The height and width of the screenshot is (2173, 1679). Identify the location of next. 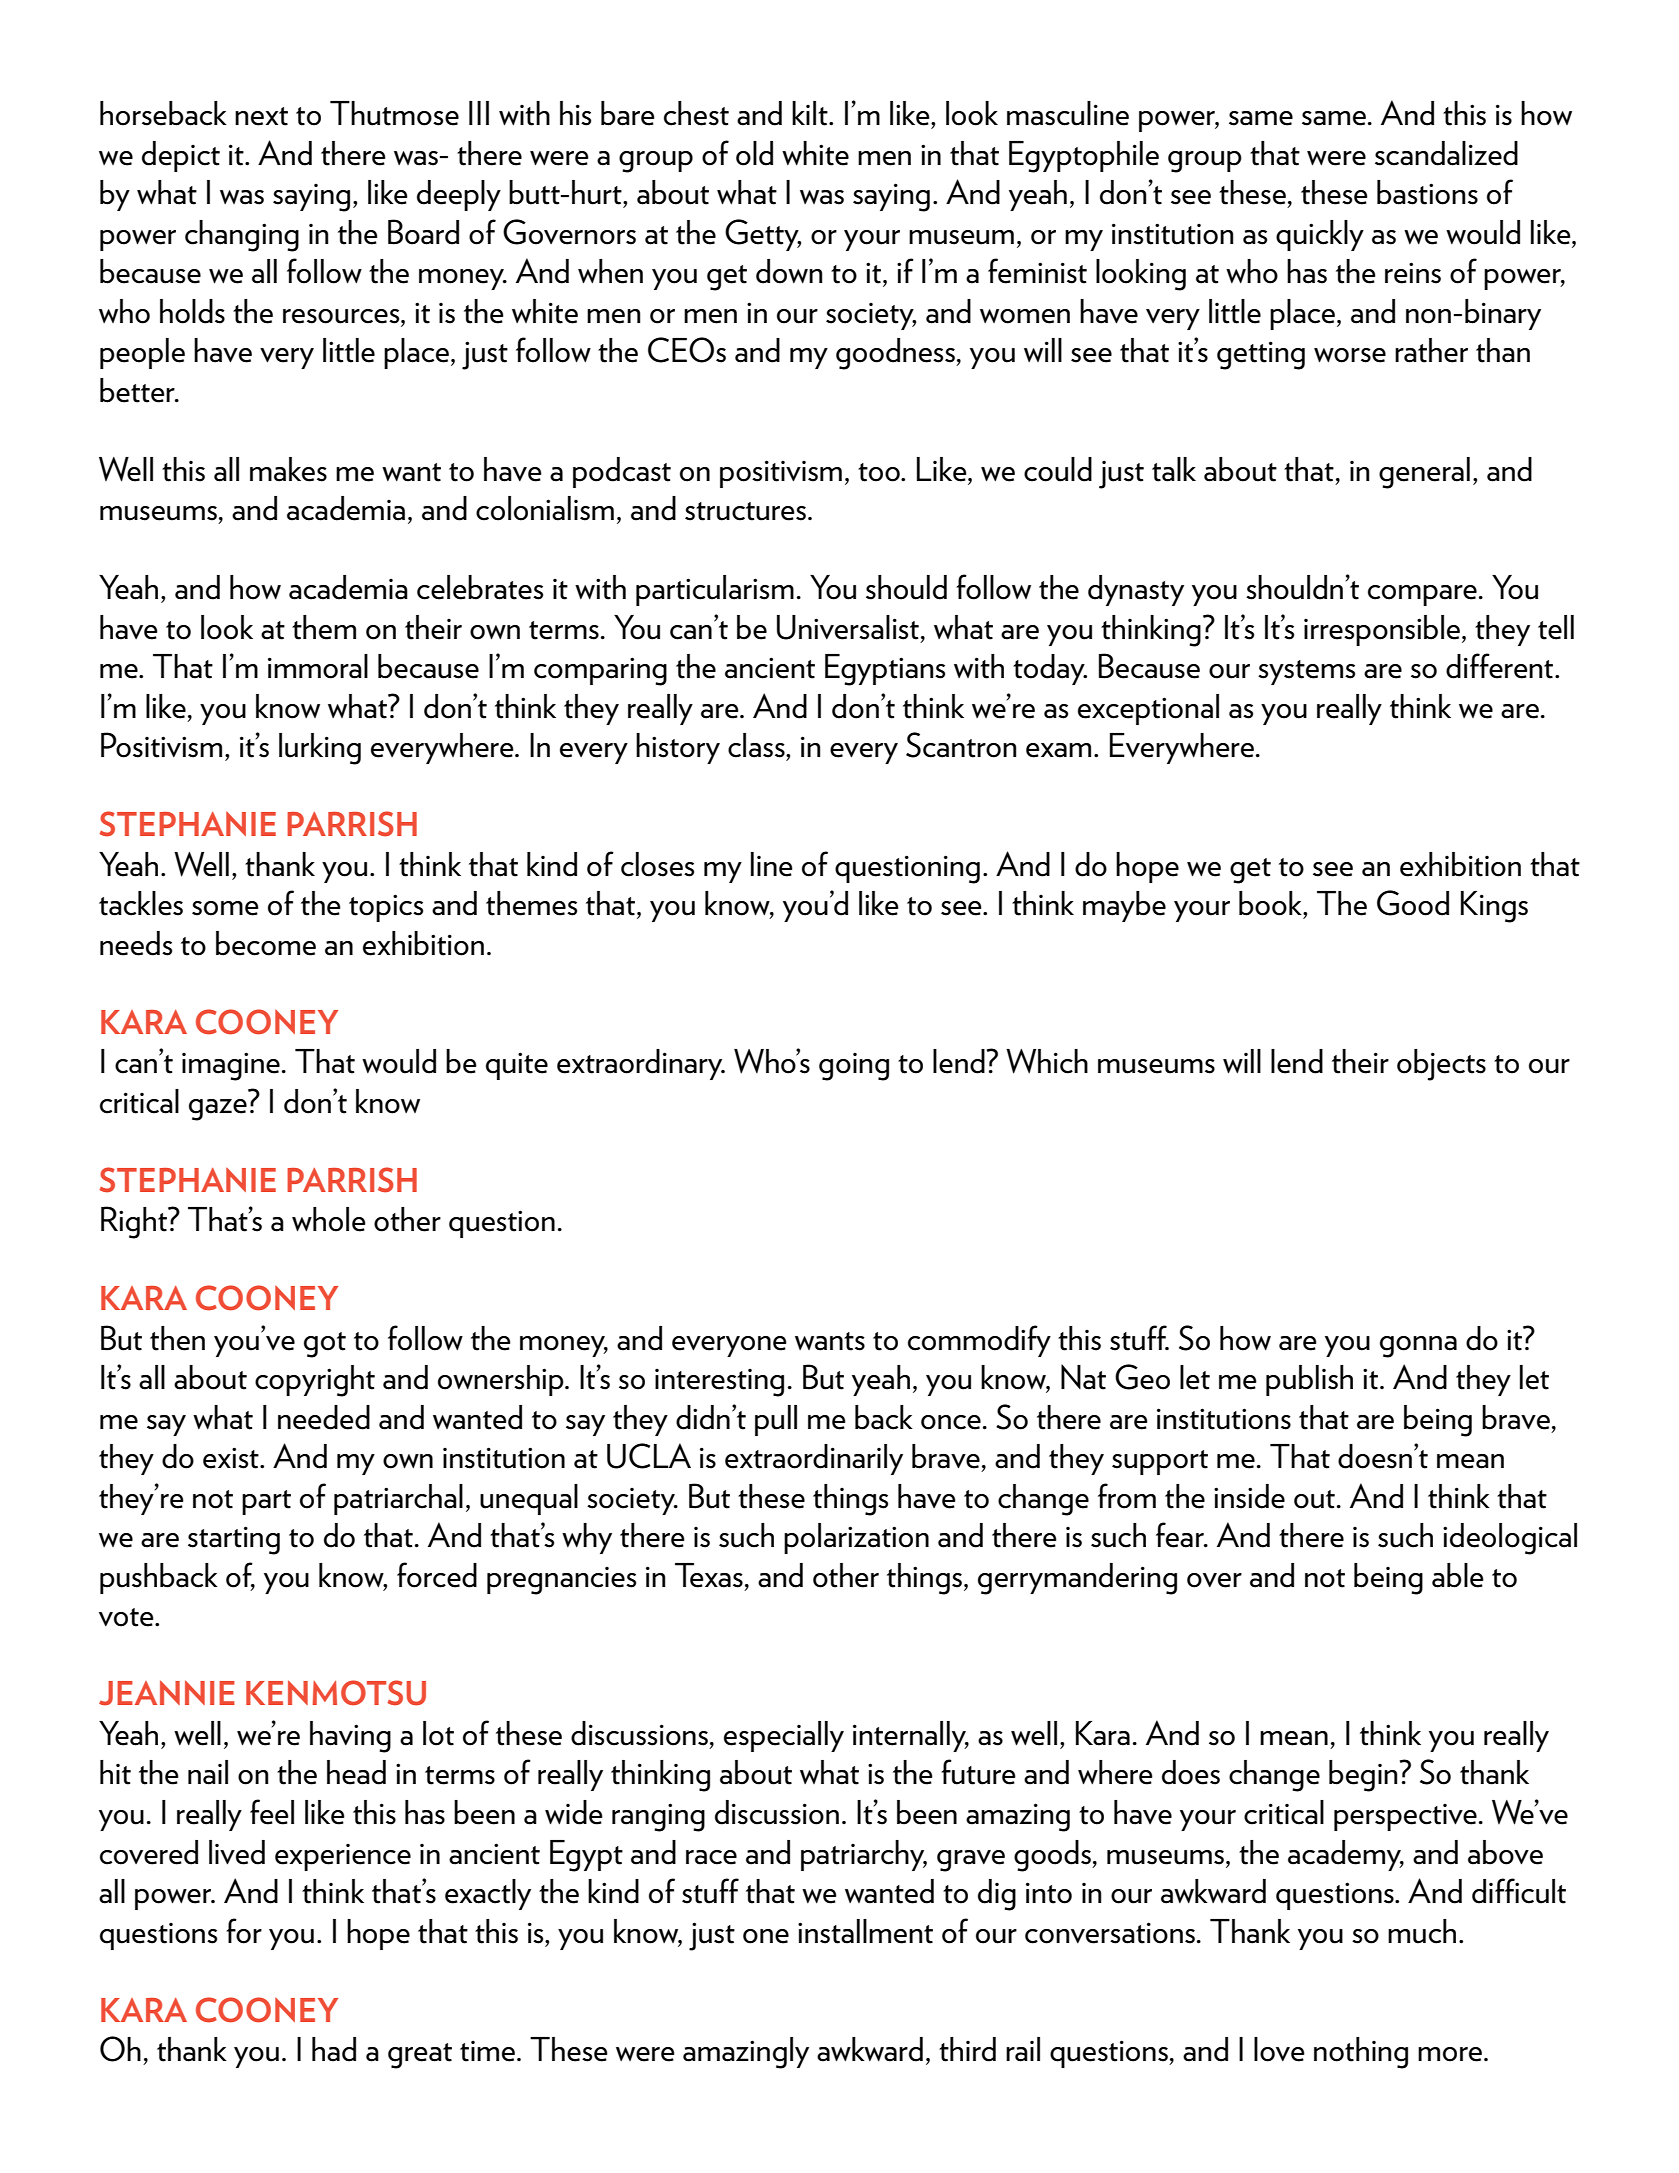
(261, 116).
